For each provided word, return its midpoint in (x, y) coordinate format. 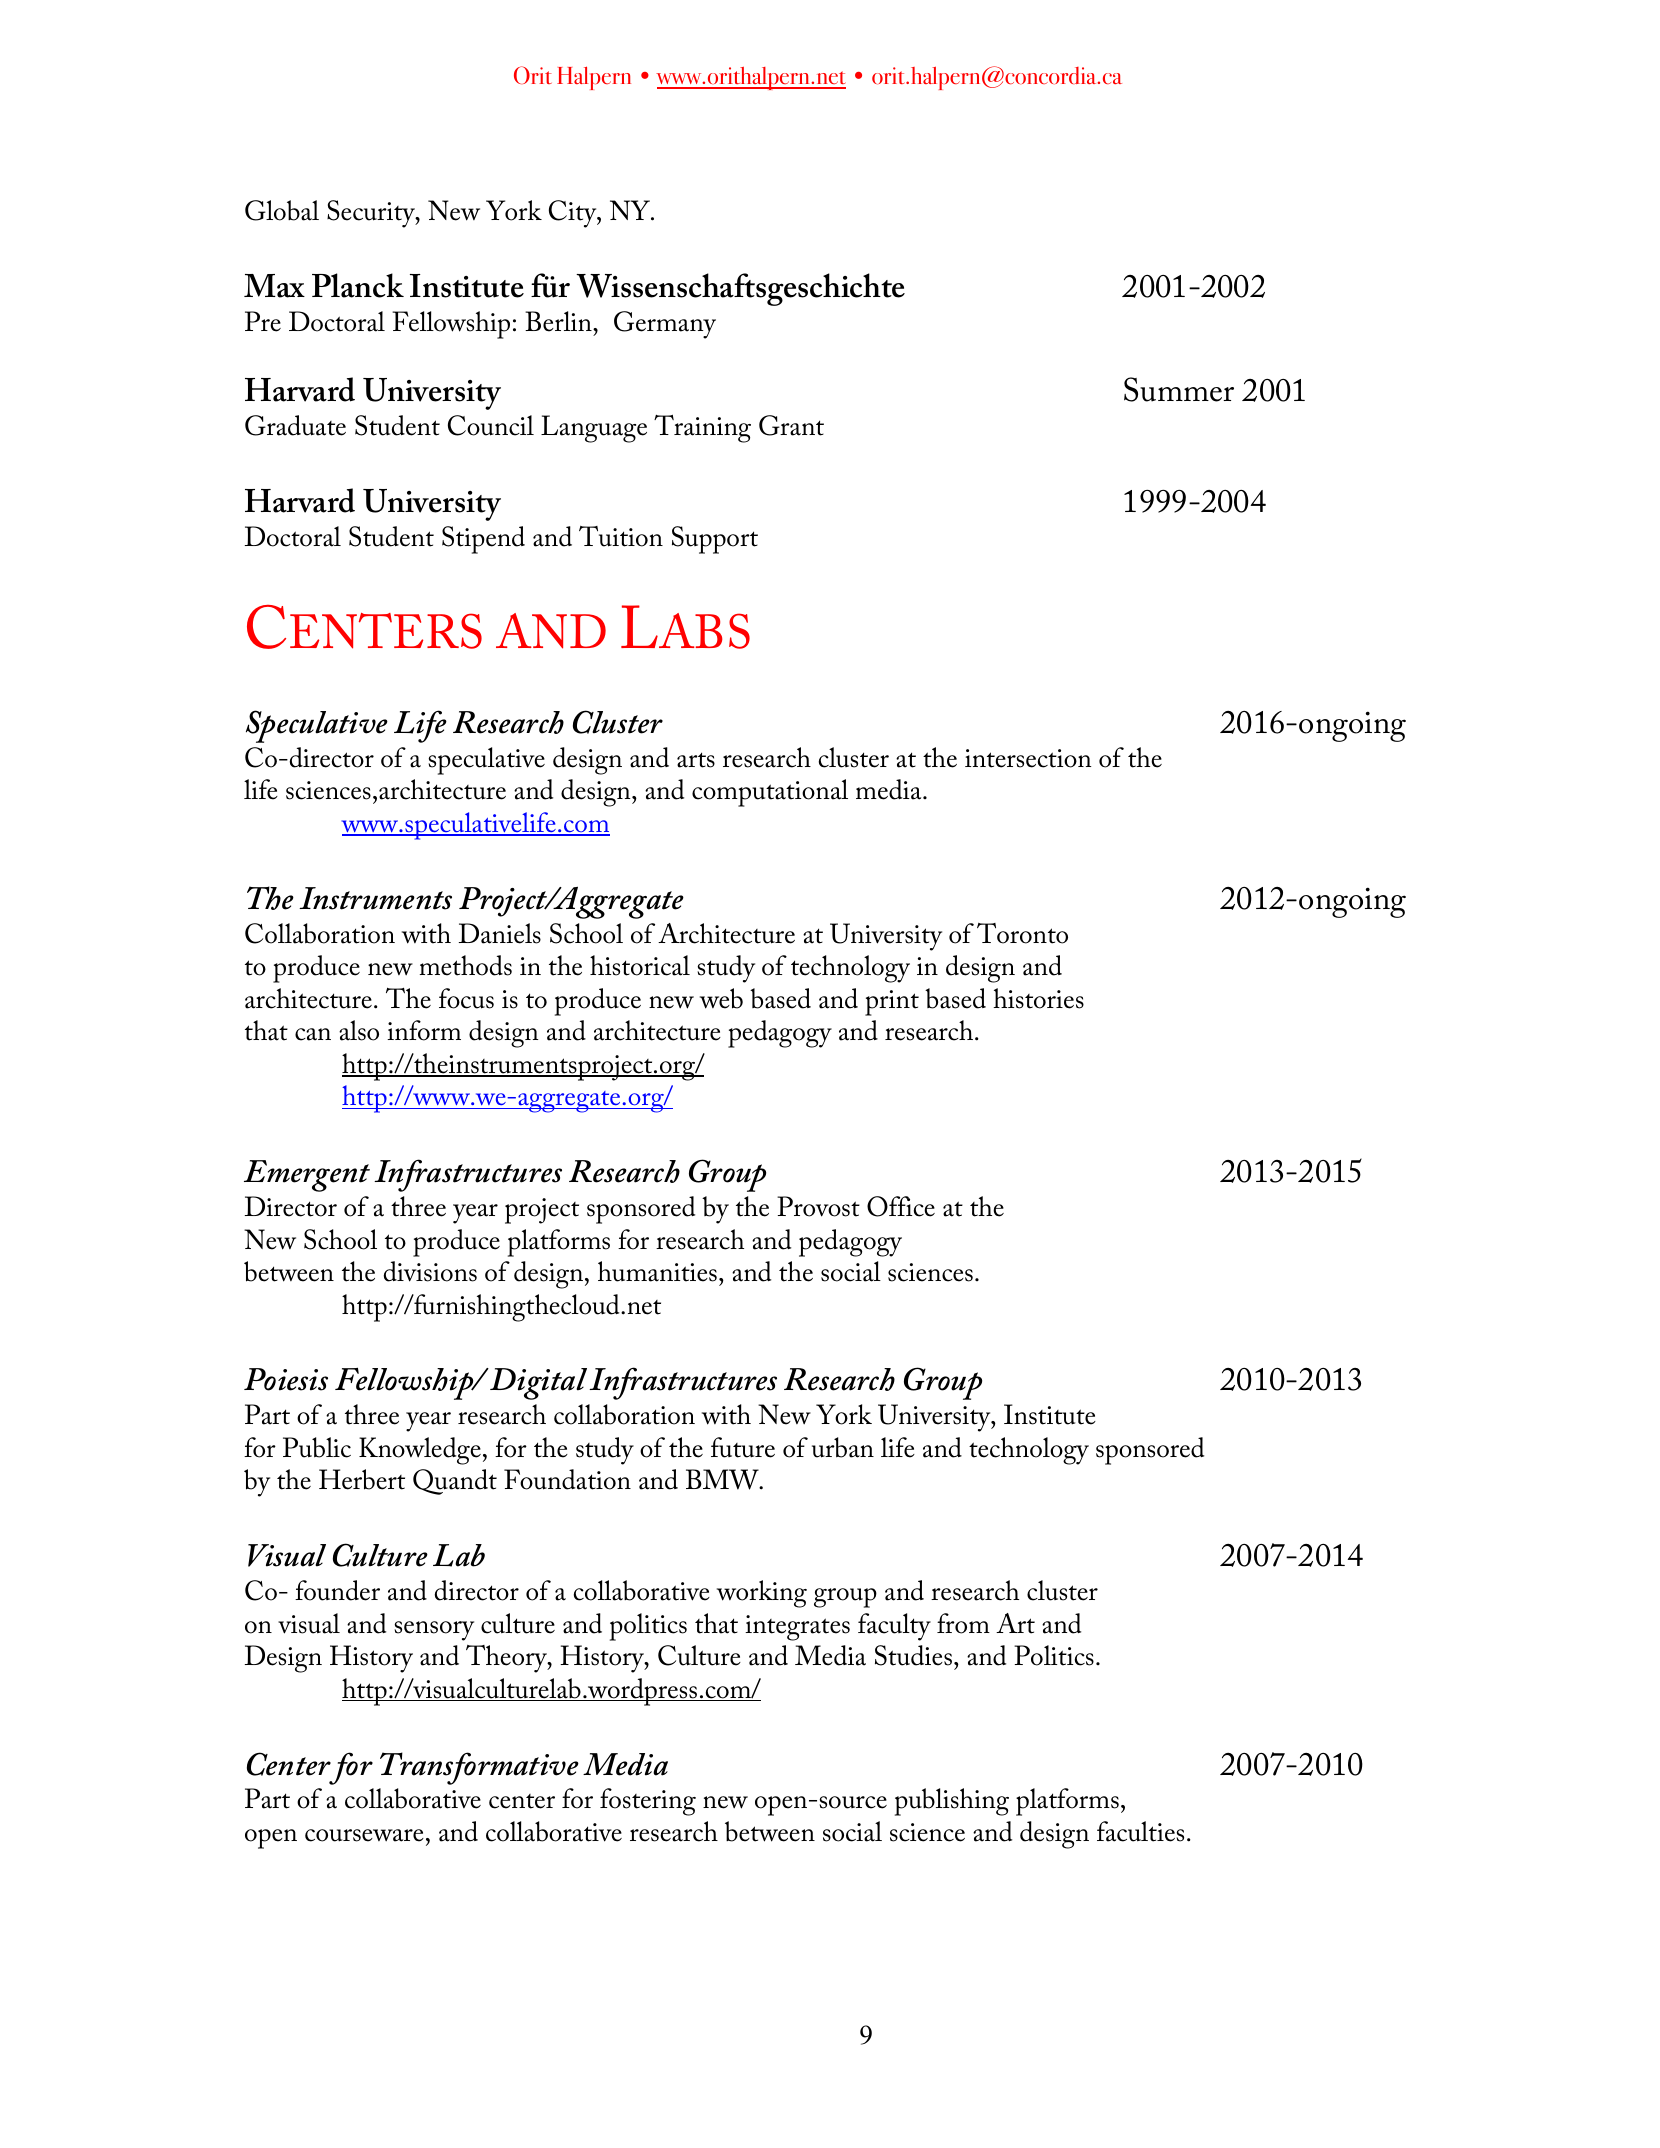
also (359, 1030)
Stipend (483, 540)
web (721, 998)
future (743, 1447)
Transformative (479, 1768)
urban (843, 1447)
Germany (665, 325)
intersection (1028, 758)
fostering (648, 1802)
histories (1038, 998)
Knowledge (420, 1451)
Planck (358, 285)
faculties (1140, 1831)
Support (715, 540)
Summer (1179, 389)
